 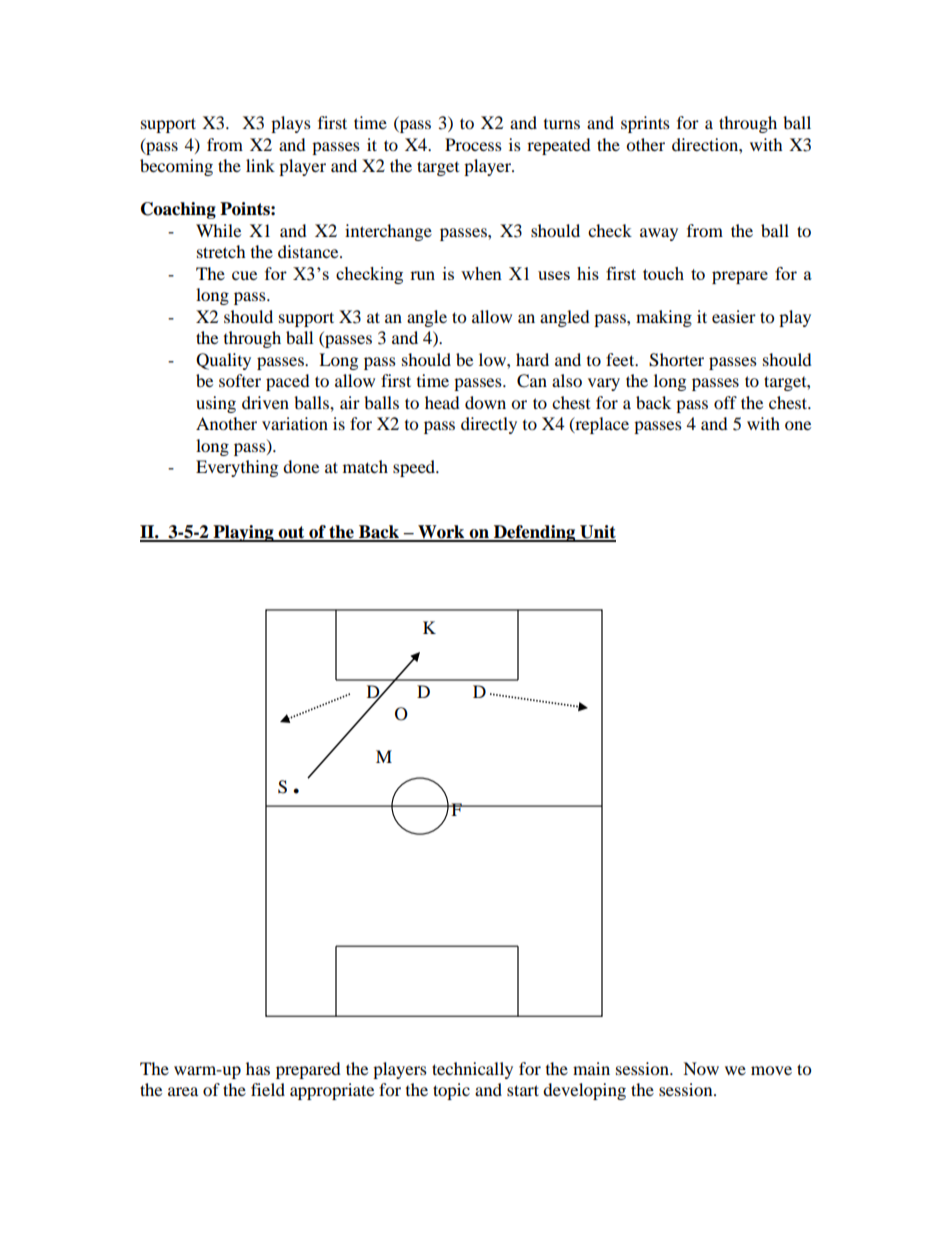 What do you see at coordinates (701, 1068) in the screenshot?
I see `Now` at bounding box center [701, 1068].
